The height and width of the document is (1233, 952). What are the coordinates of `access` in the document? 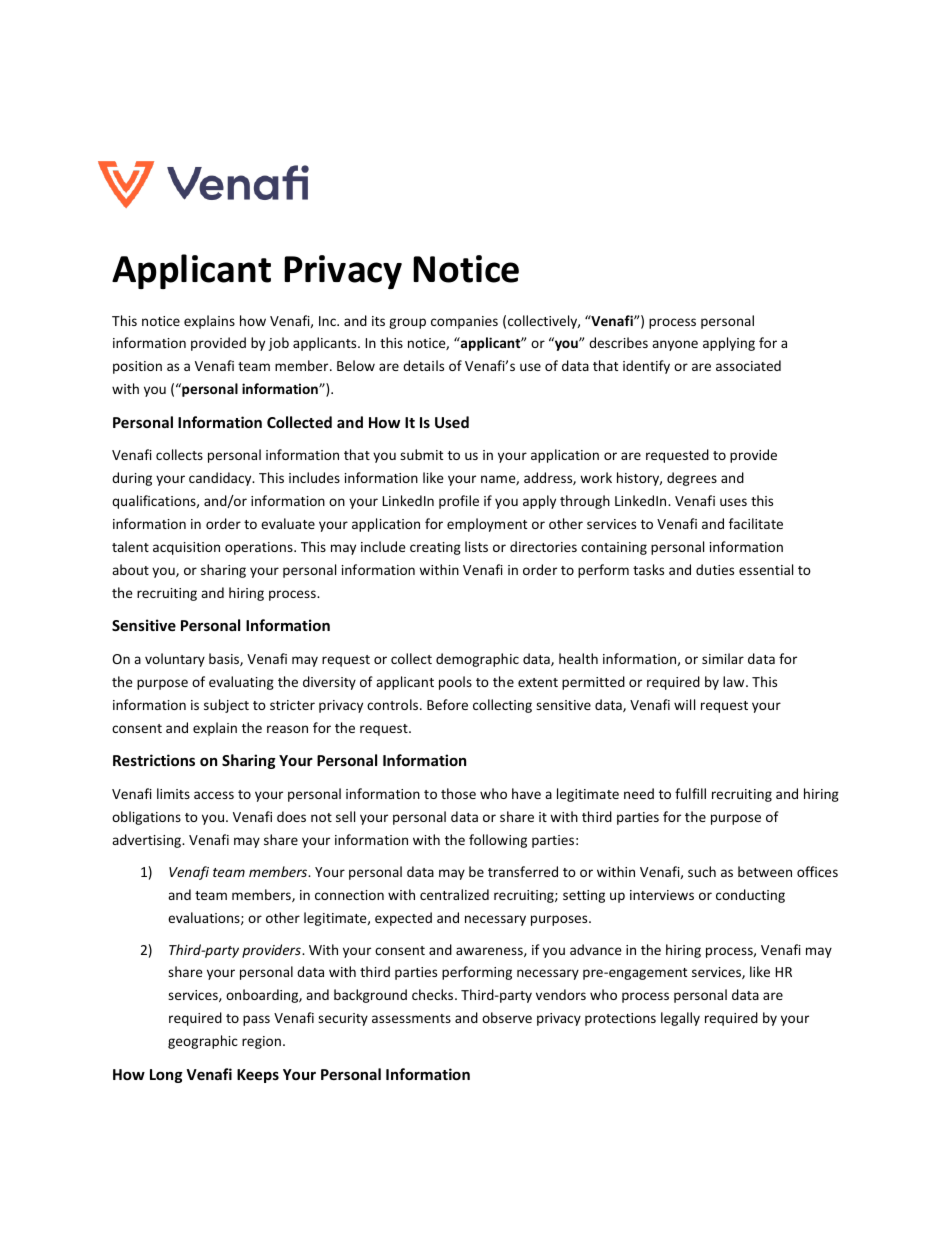 It's located at (214, 795).
